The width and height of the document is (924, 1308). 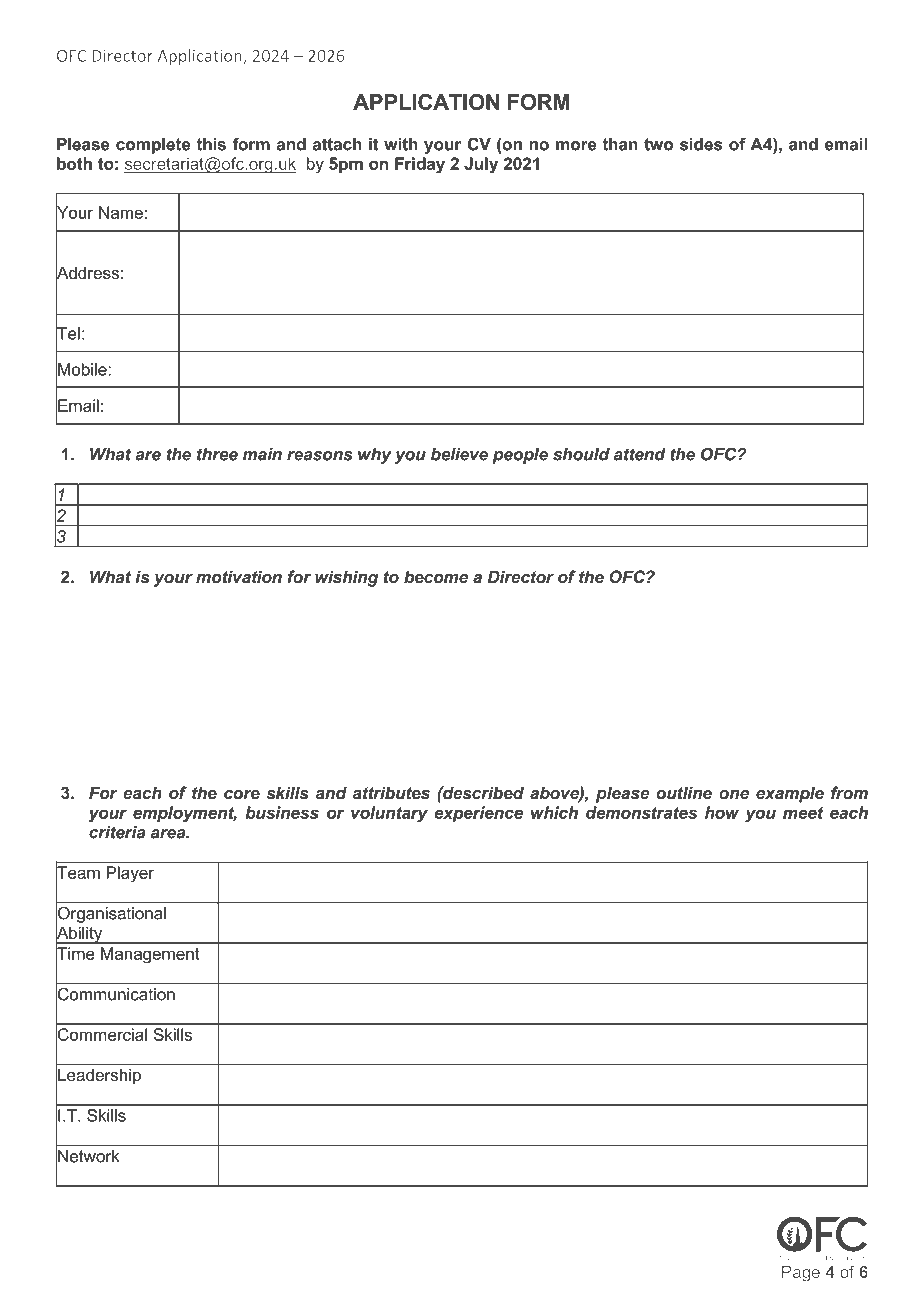 What do you see at coordinates (242, 794) in the document?
I see `core` at bounding box center [242, 794].
